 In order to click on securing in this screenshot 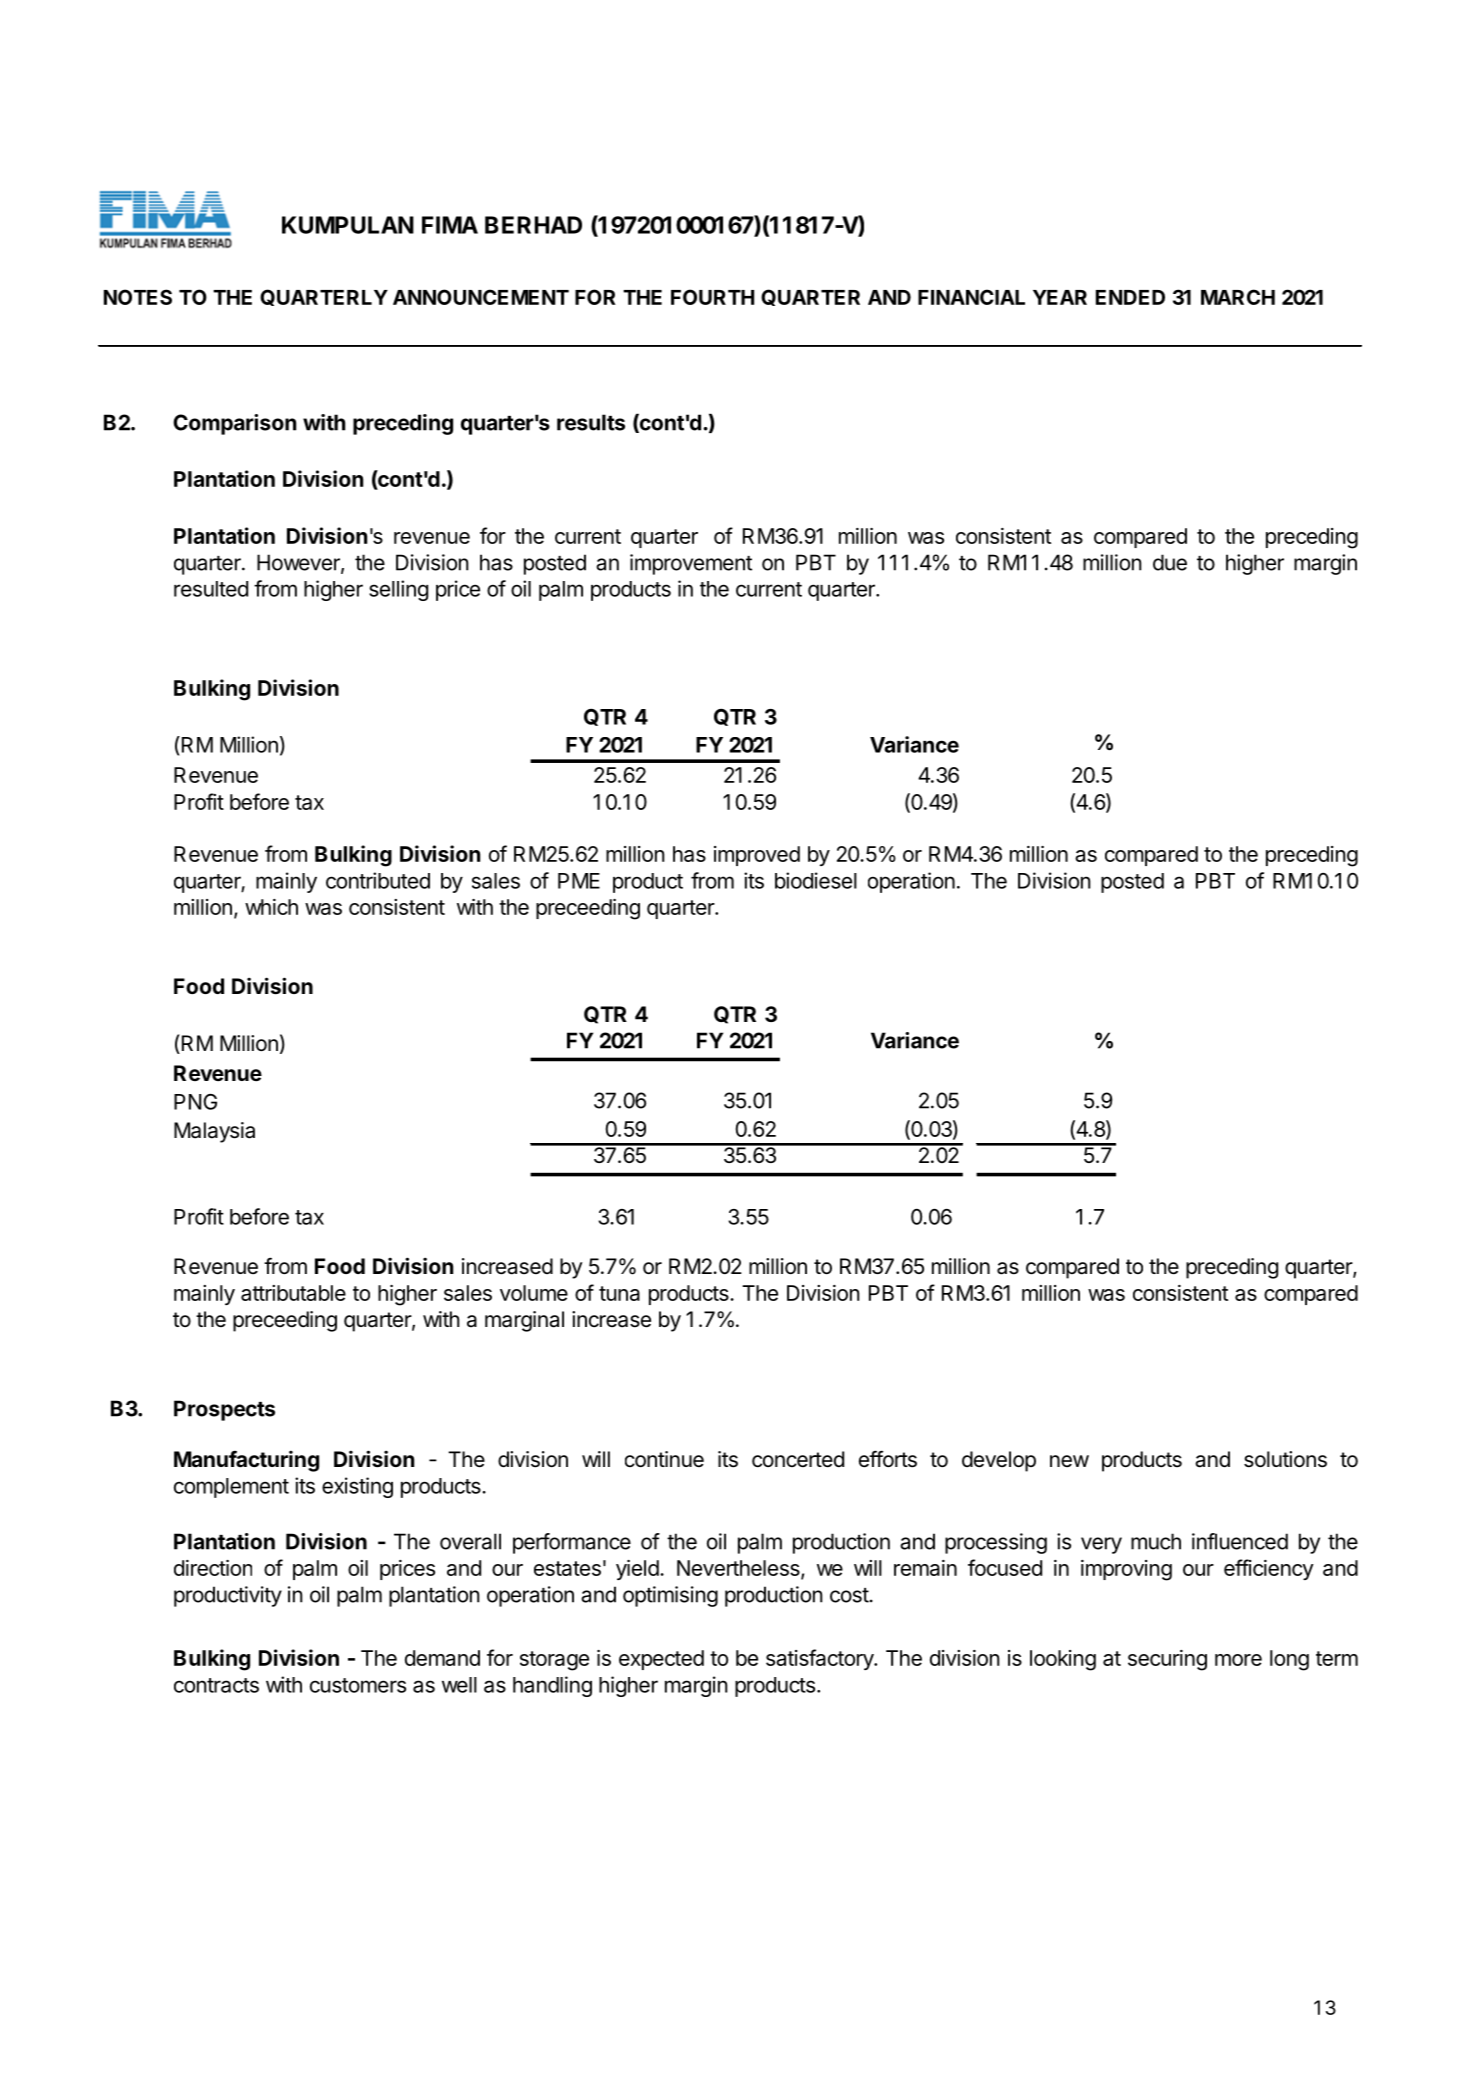, I will do `click(1167, 1660)`.
